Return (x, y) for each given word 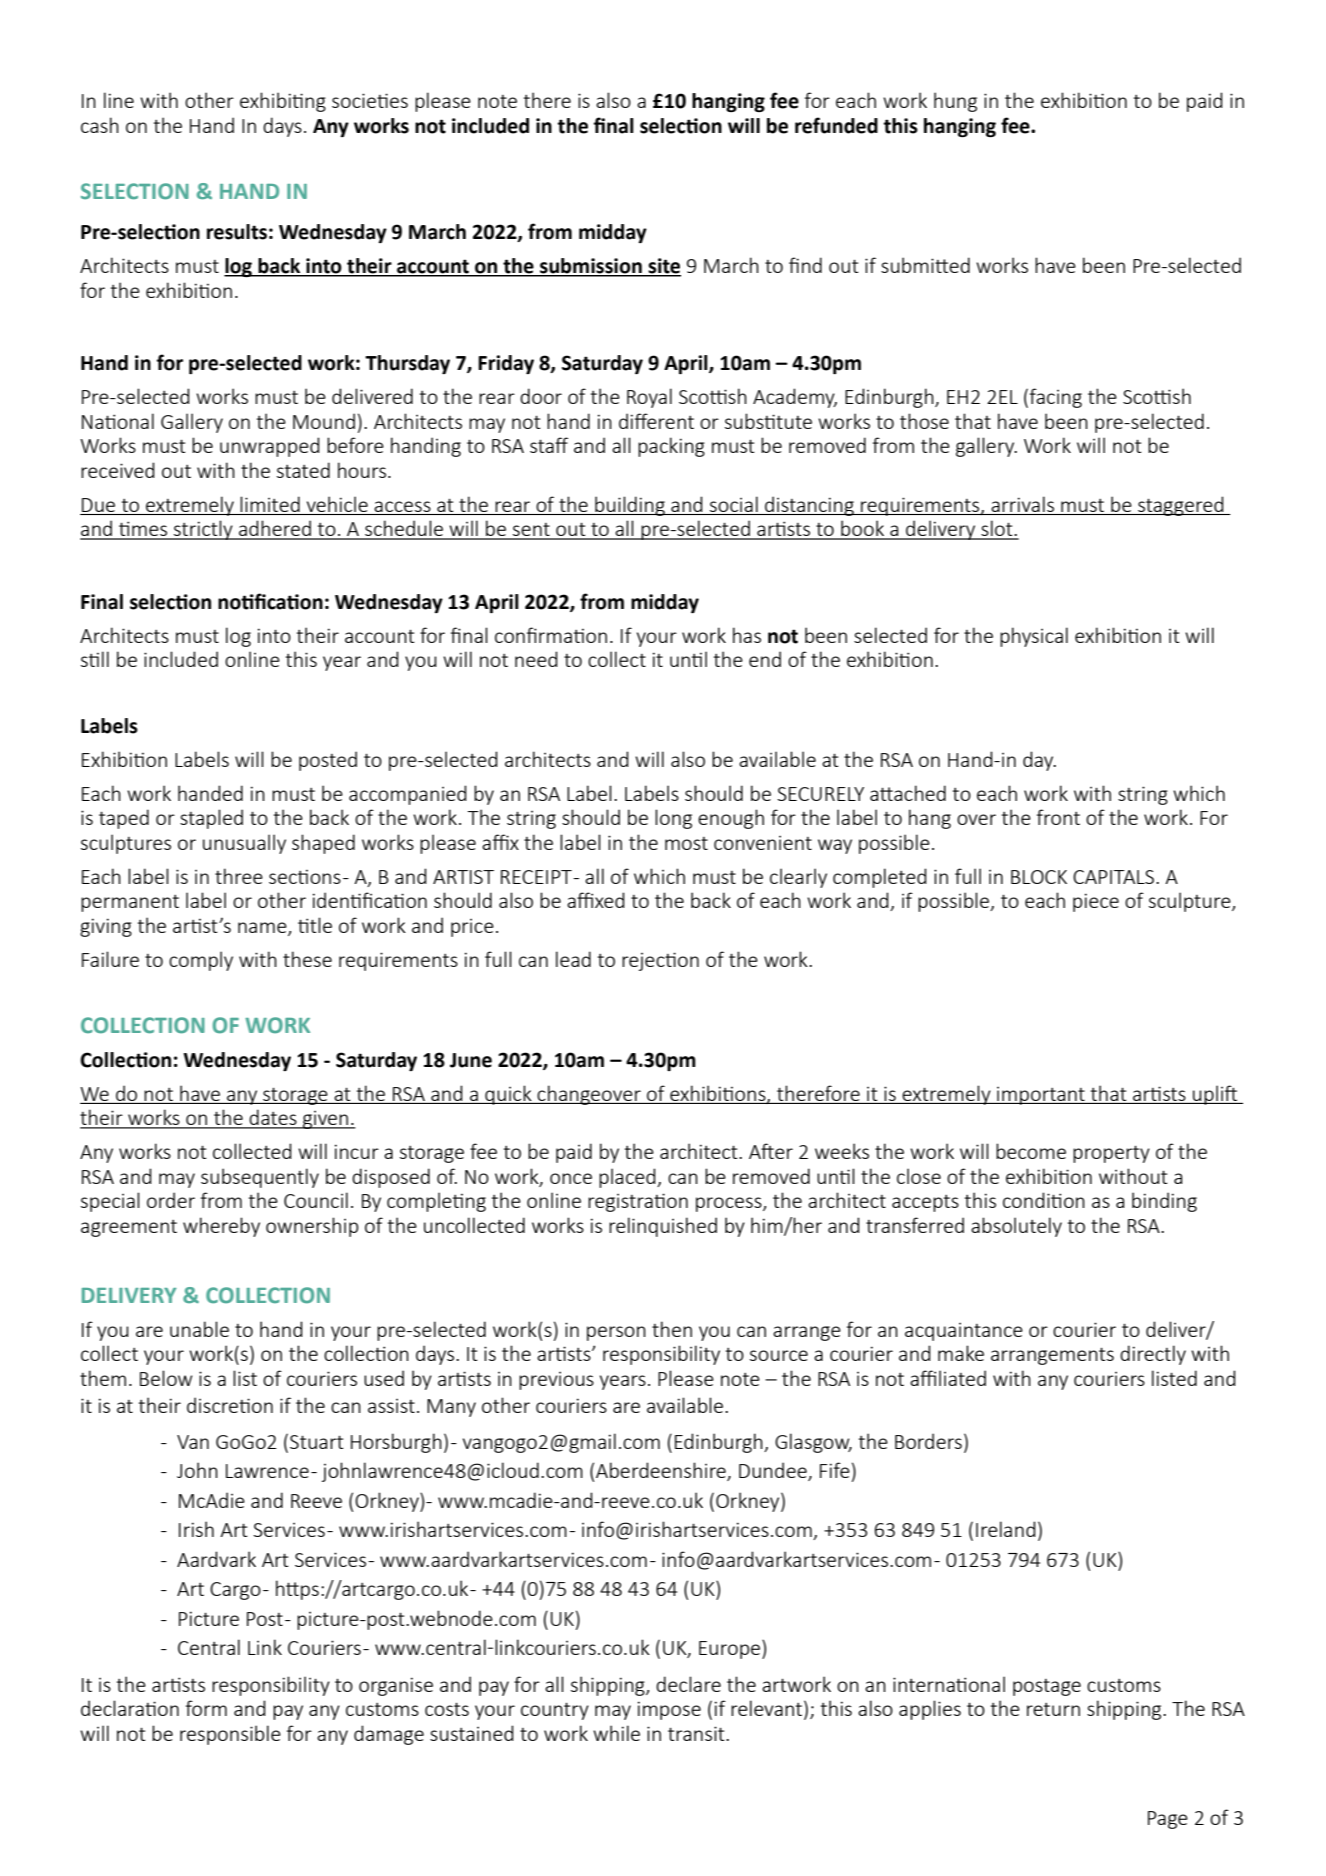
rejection (660, 961)
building (630, 506)
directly (1153, 1355)
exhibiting (283, 102)
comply (201, 961)
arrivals (1022, 504)
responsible (230, 1735)
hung (955, 102)
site (663, 267)
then (672, 1329)
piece (1096, 902)
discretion (230, 1405)
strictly (203, 530)
